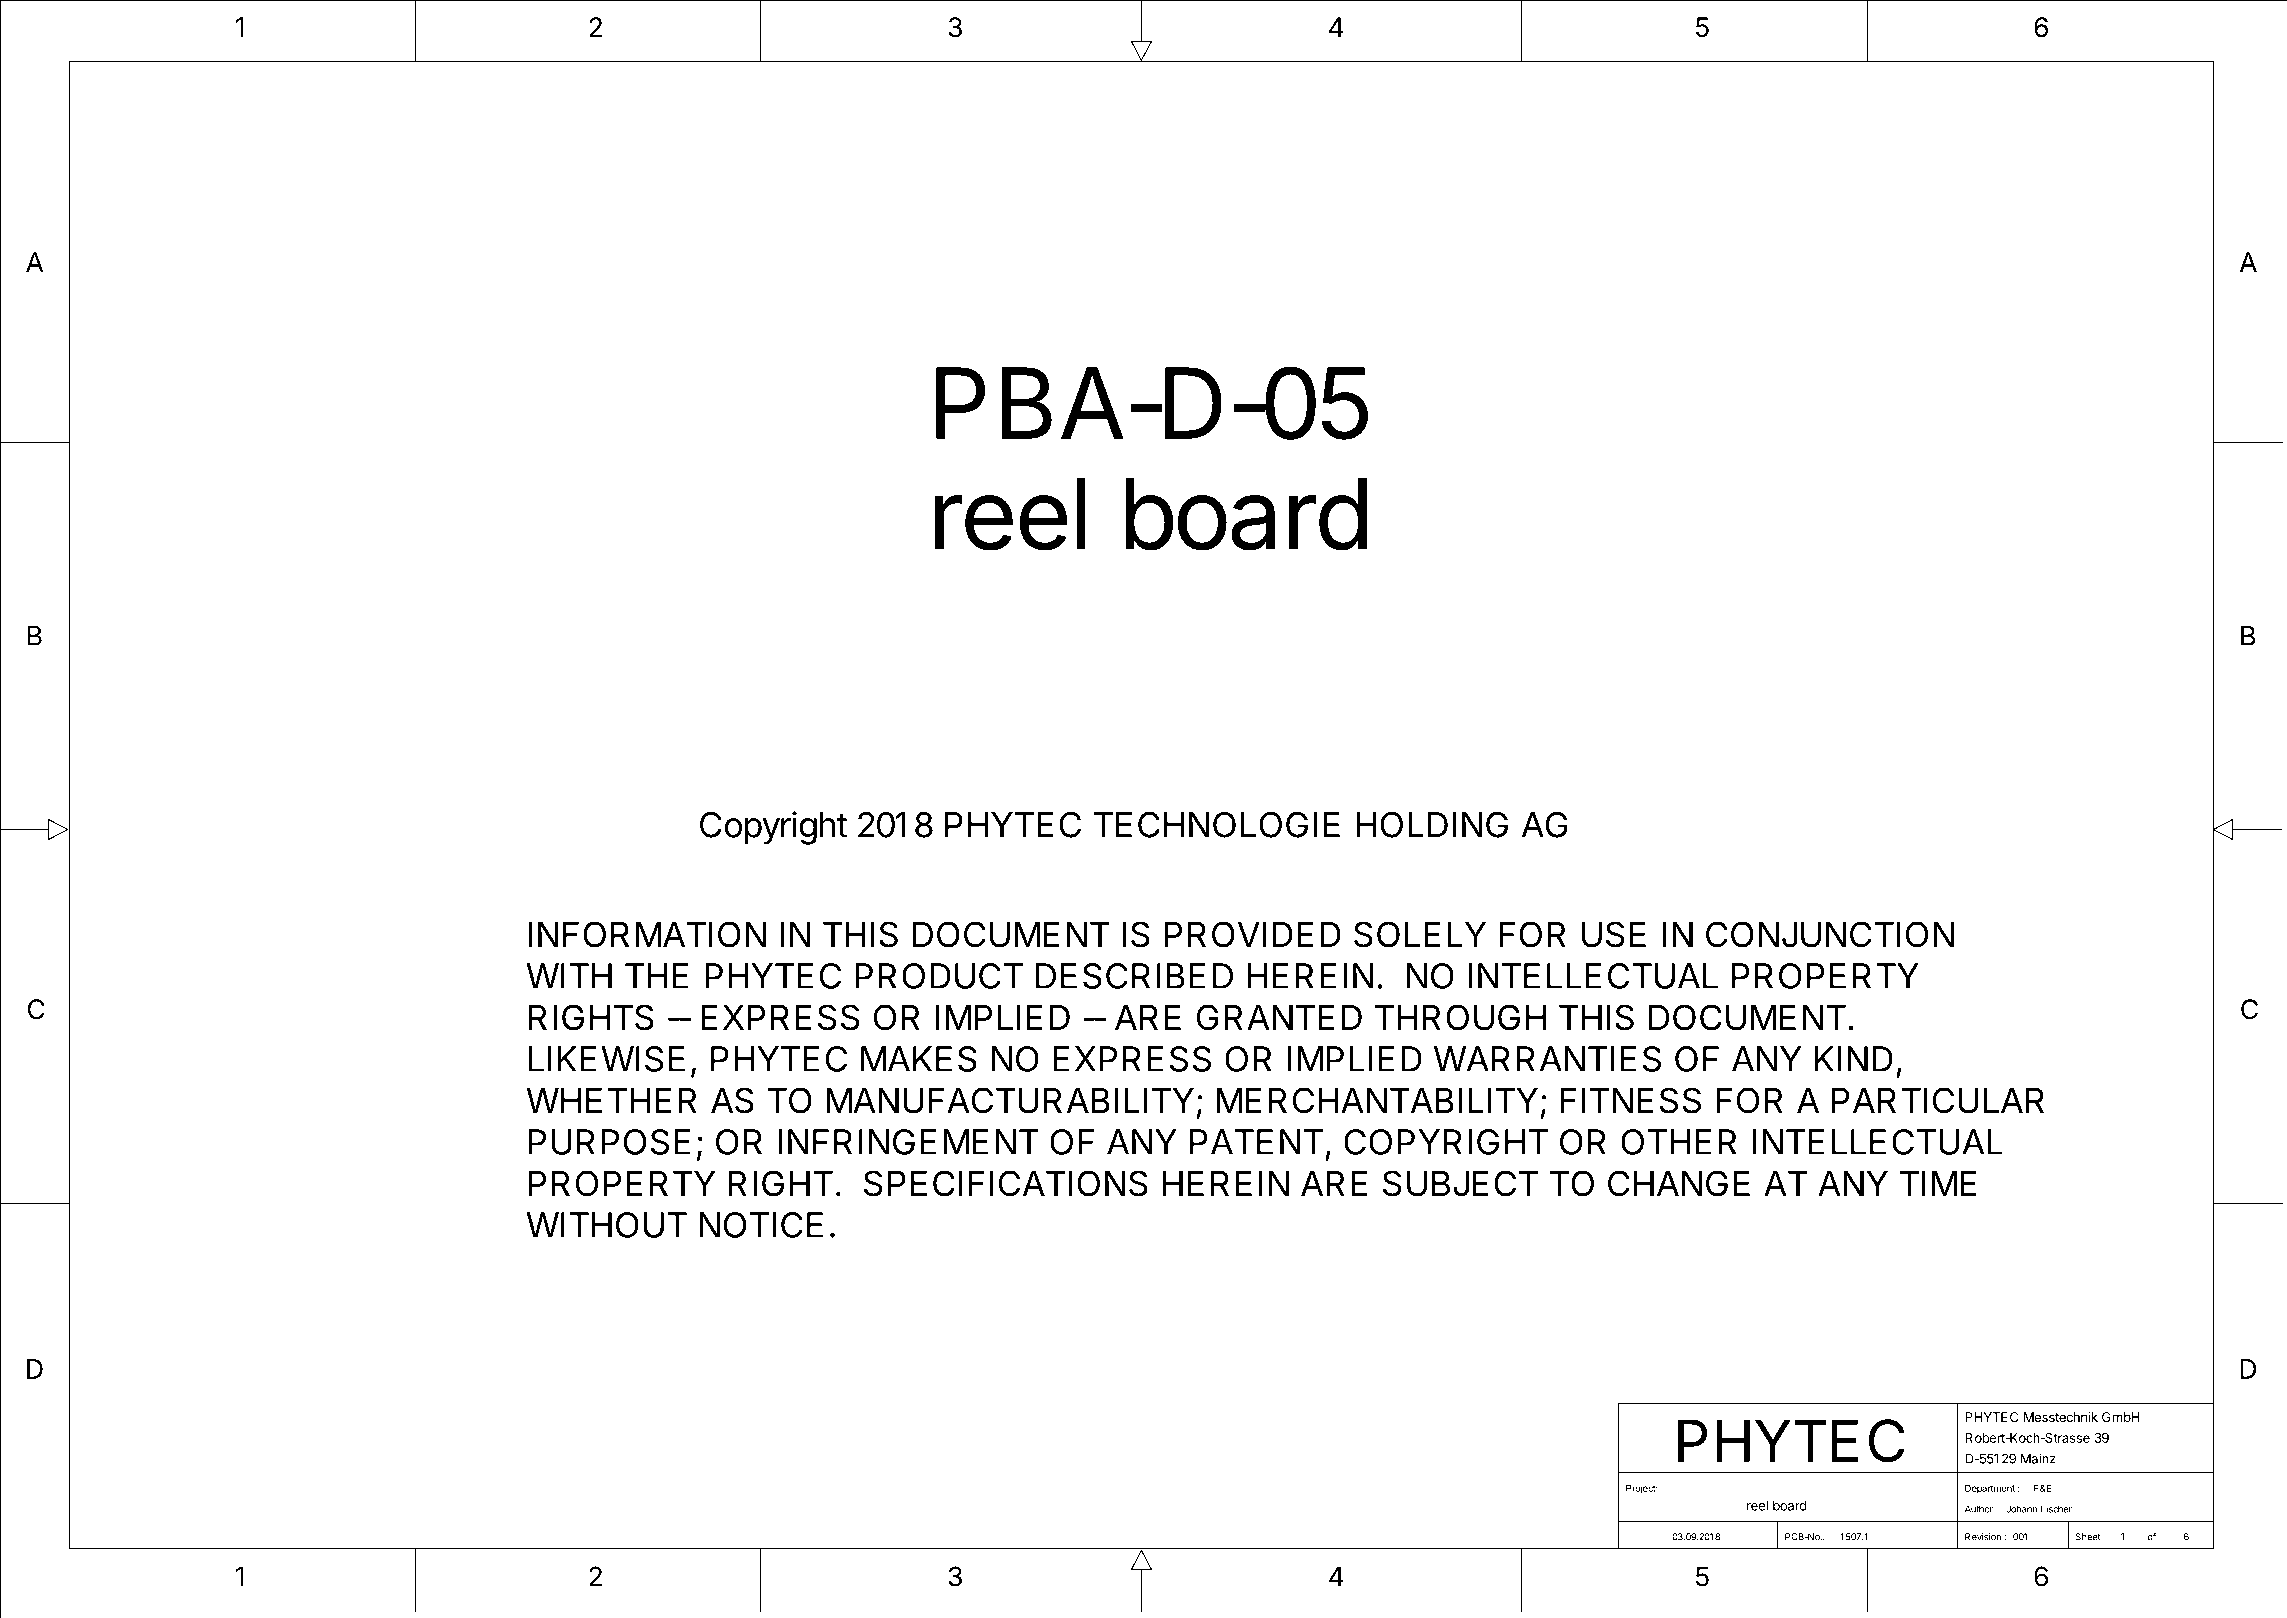  What do you see at coordinates (647, 934) in the screenshot?
I see `INFORMATION` at bounding box center [647, 934].
